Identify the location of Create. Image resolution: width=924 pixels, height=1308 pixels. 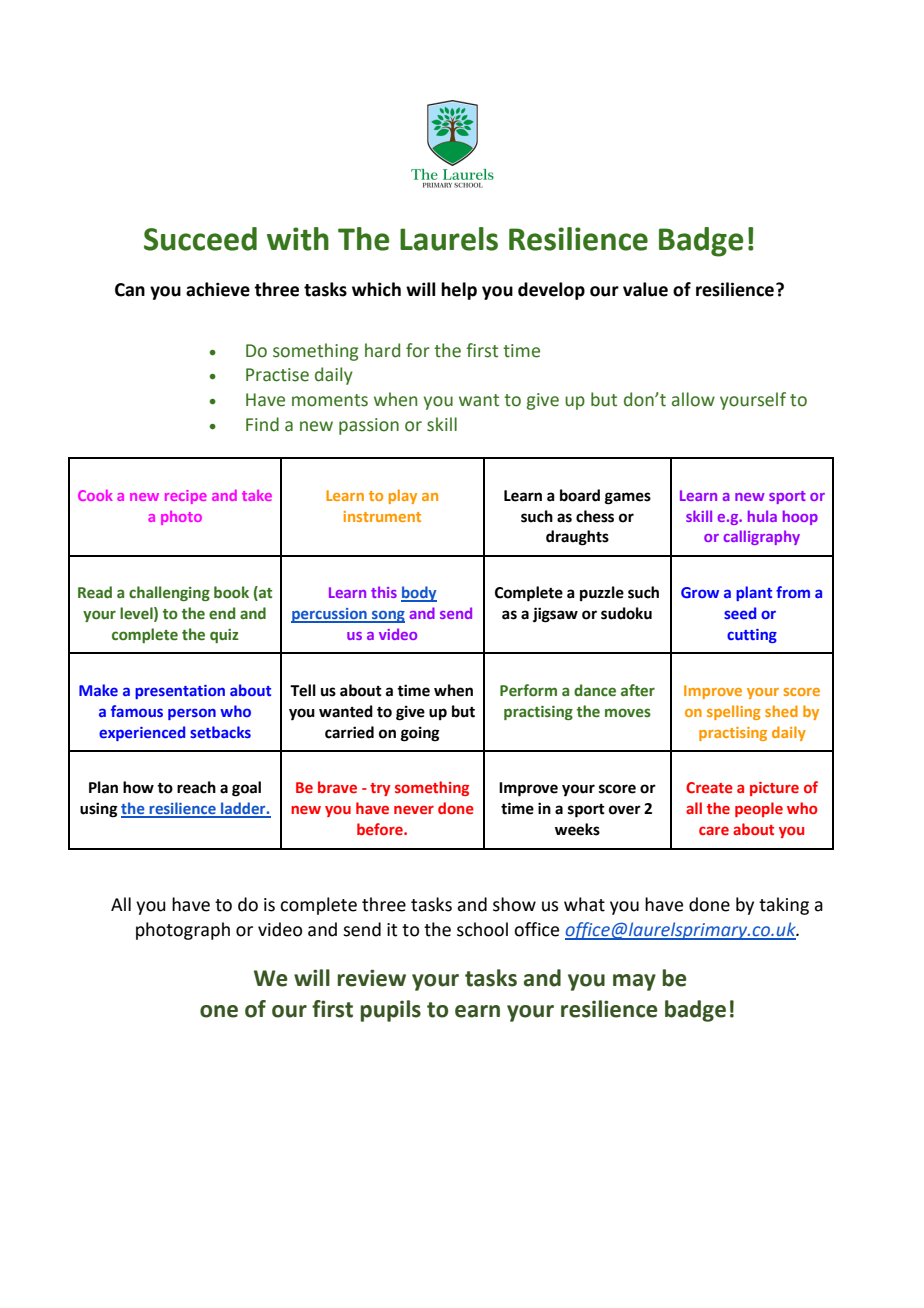
(709, 787).
